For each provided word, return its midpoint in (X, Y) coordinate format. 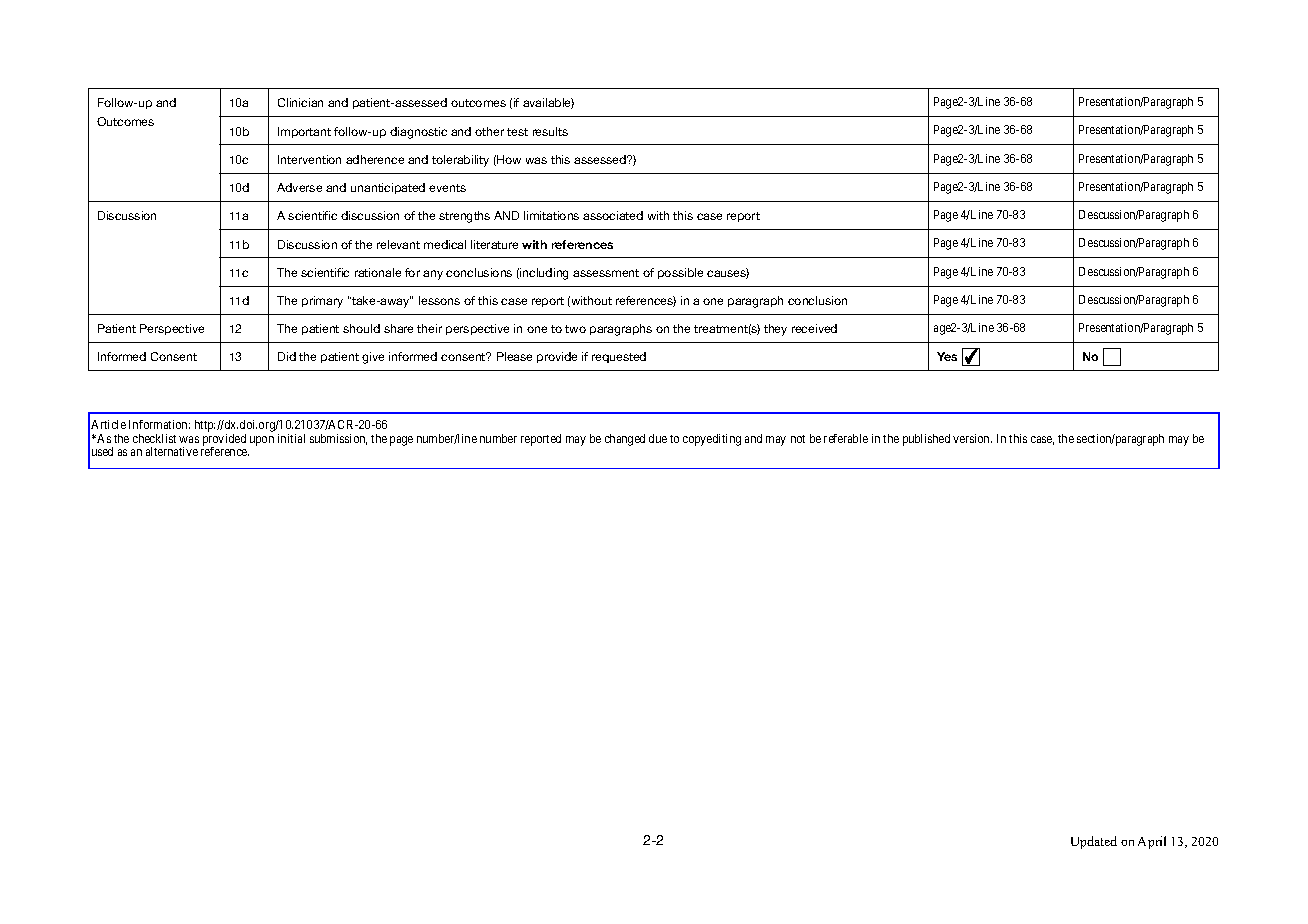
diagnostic (418, 133)
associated (613, 215)
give (373, 358)
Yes (947, 356)
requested (619, 357)
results (550, 131)
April (1152, 842)
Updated (1094, 842)
